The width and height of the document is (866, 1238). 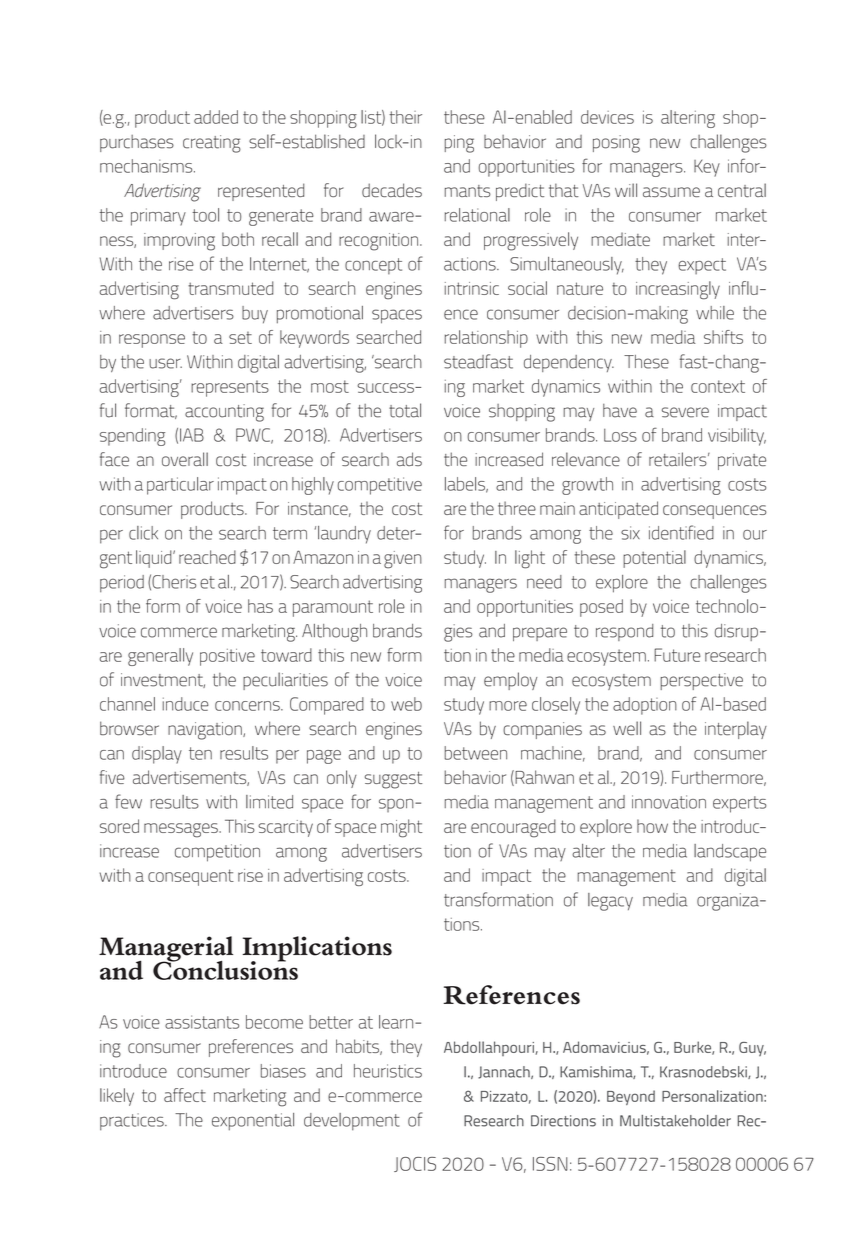 What do you see at coordinates (671, 192) in the document?
I see `assume` at bounding box center [671, 192].
